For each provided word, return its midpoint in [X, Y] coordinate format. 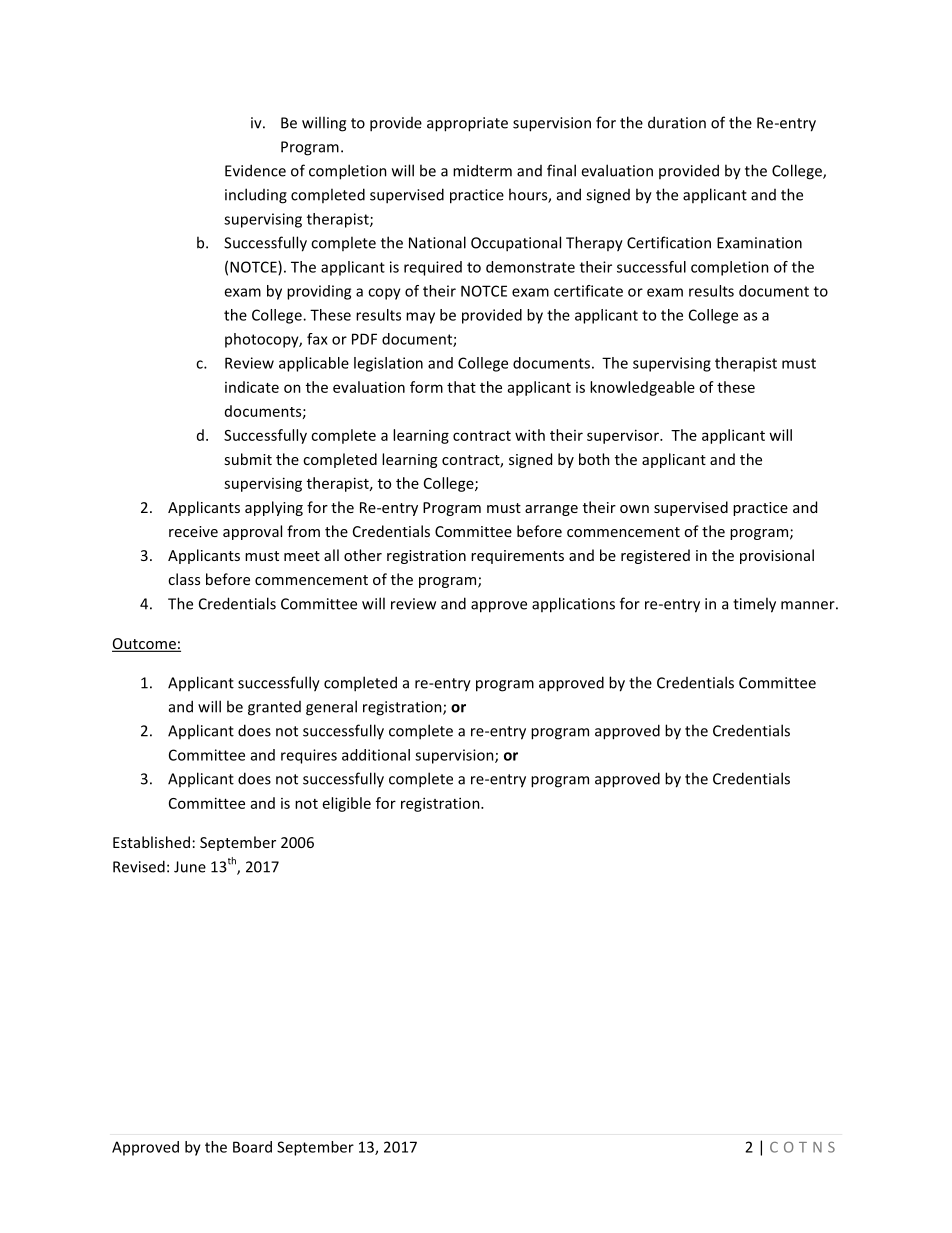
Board [252, 1147]
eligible [347, 804]
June [190, 867]
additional [376, 755]
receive [193, 531]
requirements [517, 557]
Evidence [255, 170]
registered [655, 556]
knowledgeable [642, 388]
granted [274, 708]
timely [754, 605]
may [420, 318]
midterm [482, 170]
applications [573, 605]
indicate [252, 387]
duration [677, 122]
